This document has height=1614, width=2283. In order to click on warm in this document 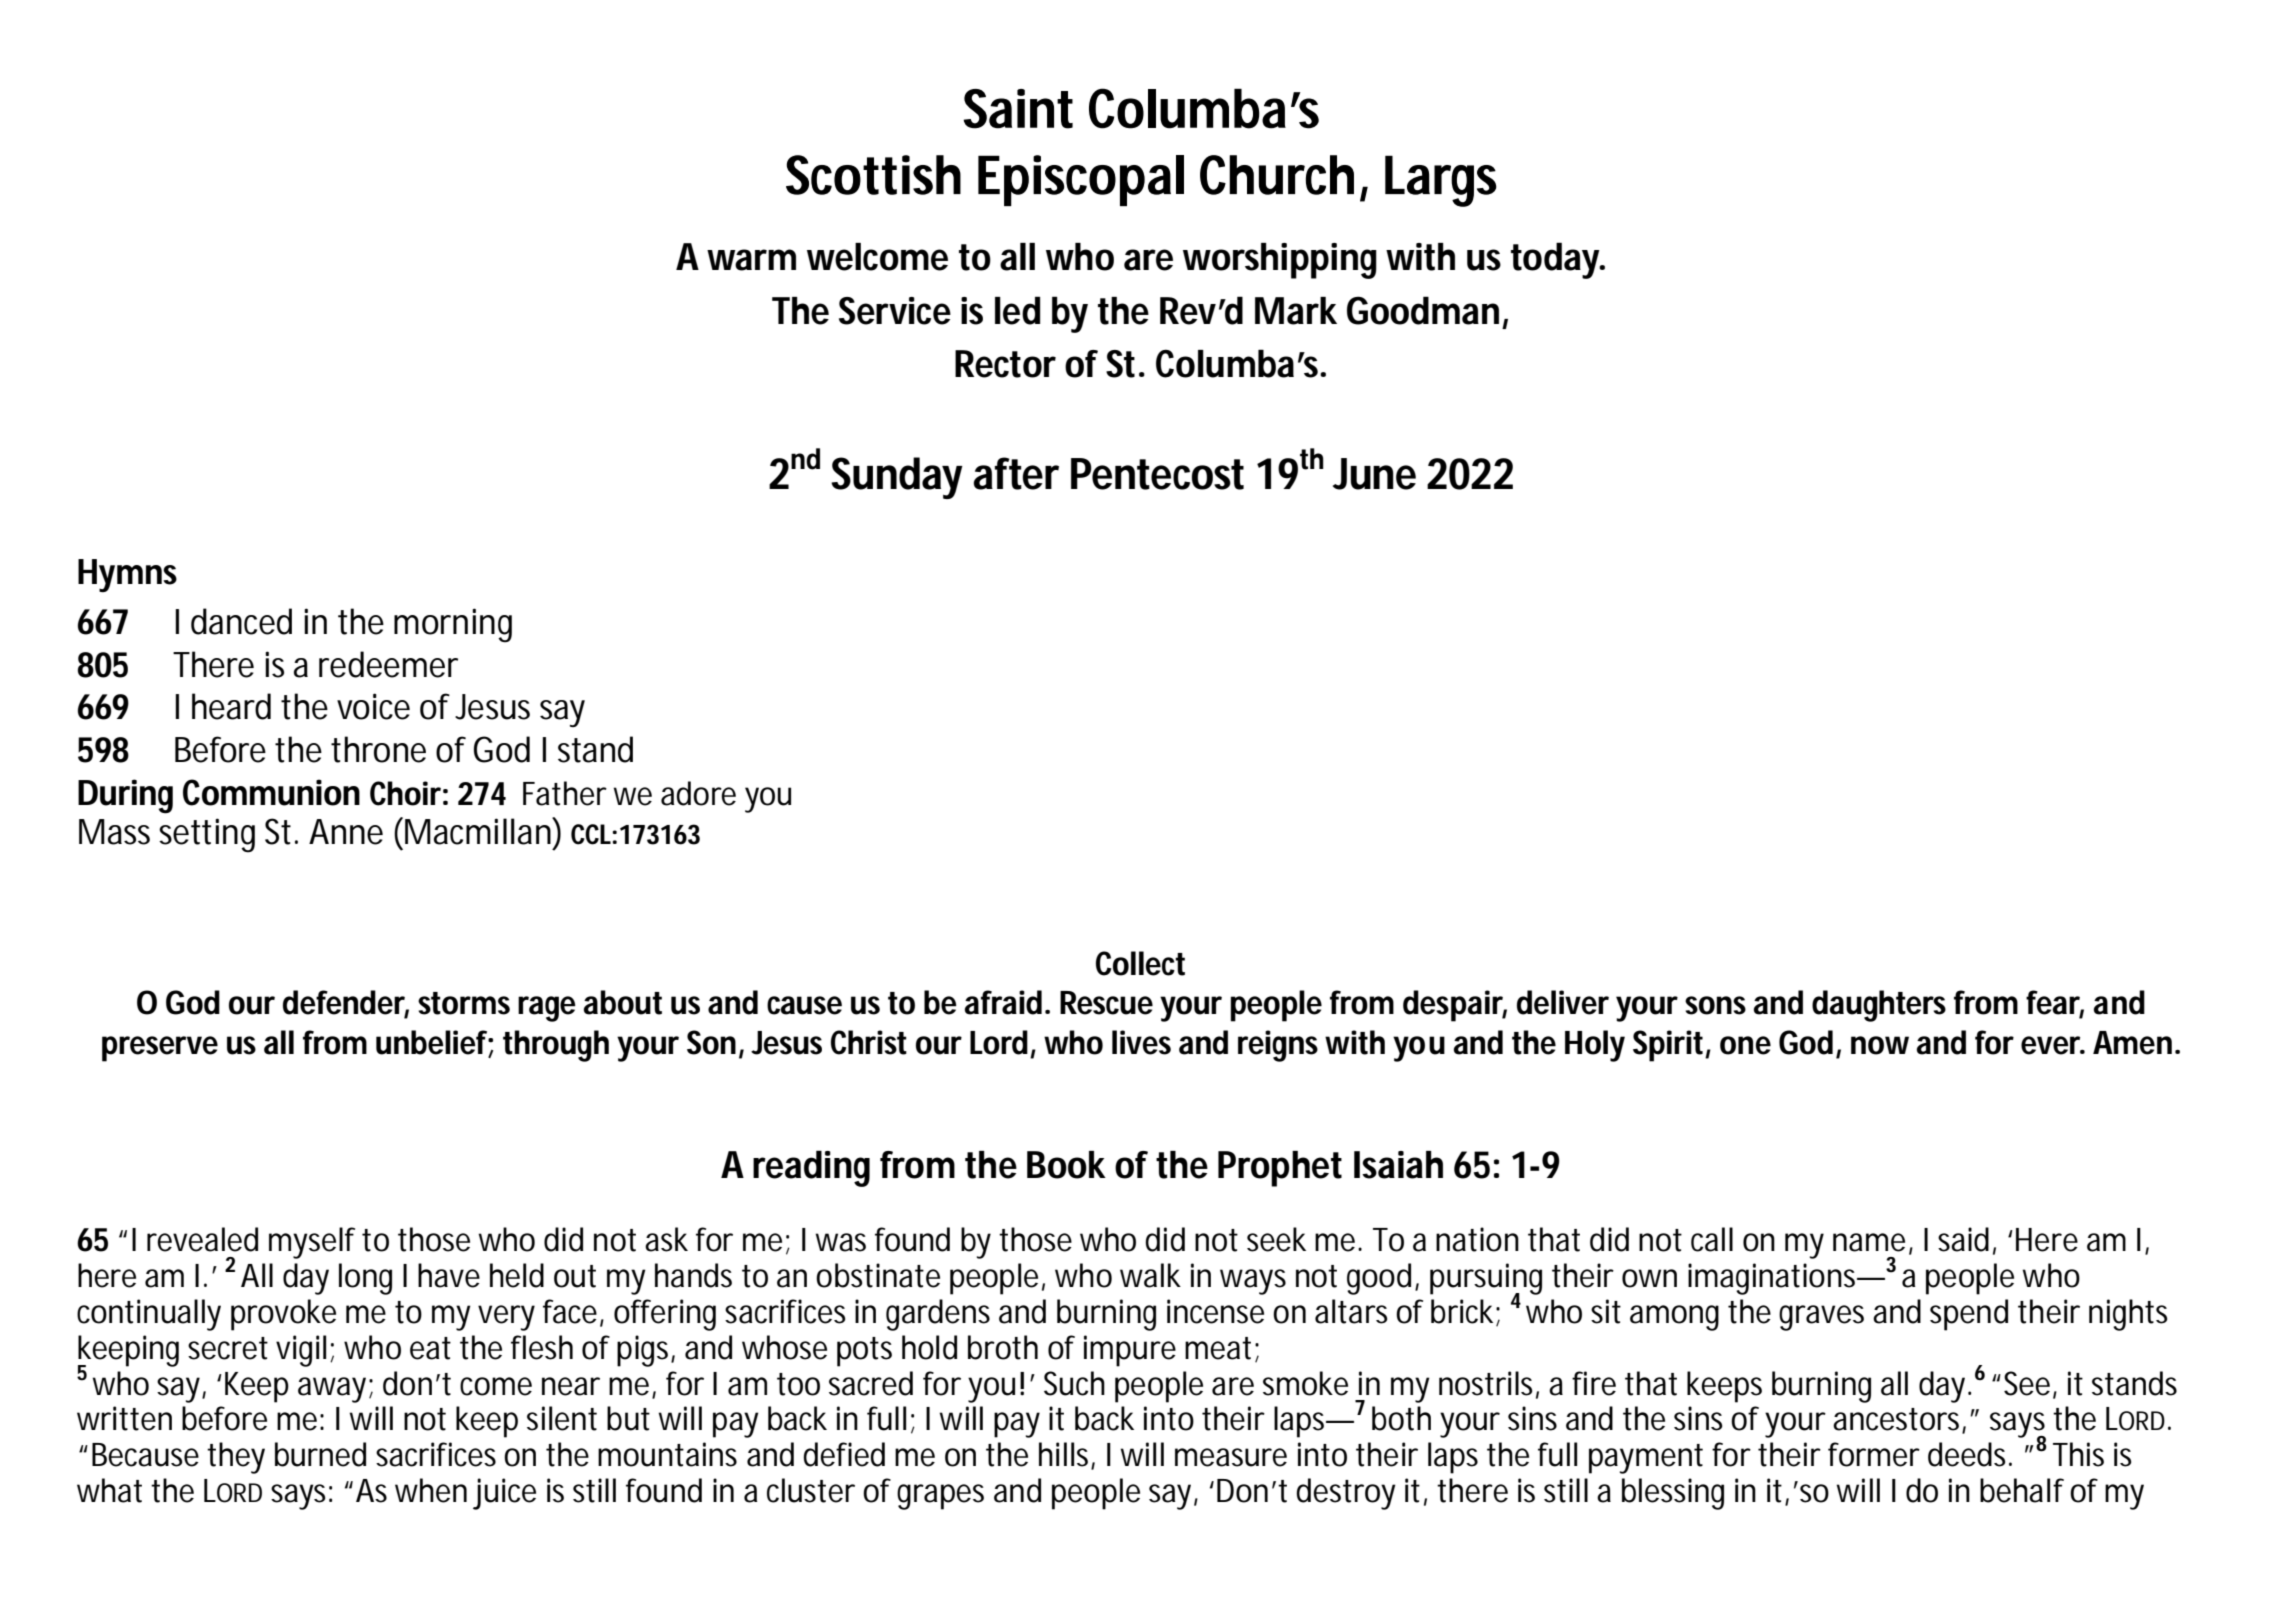, I will do `click(751, 260)`.
